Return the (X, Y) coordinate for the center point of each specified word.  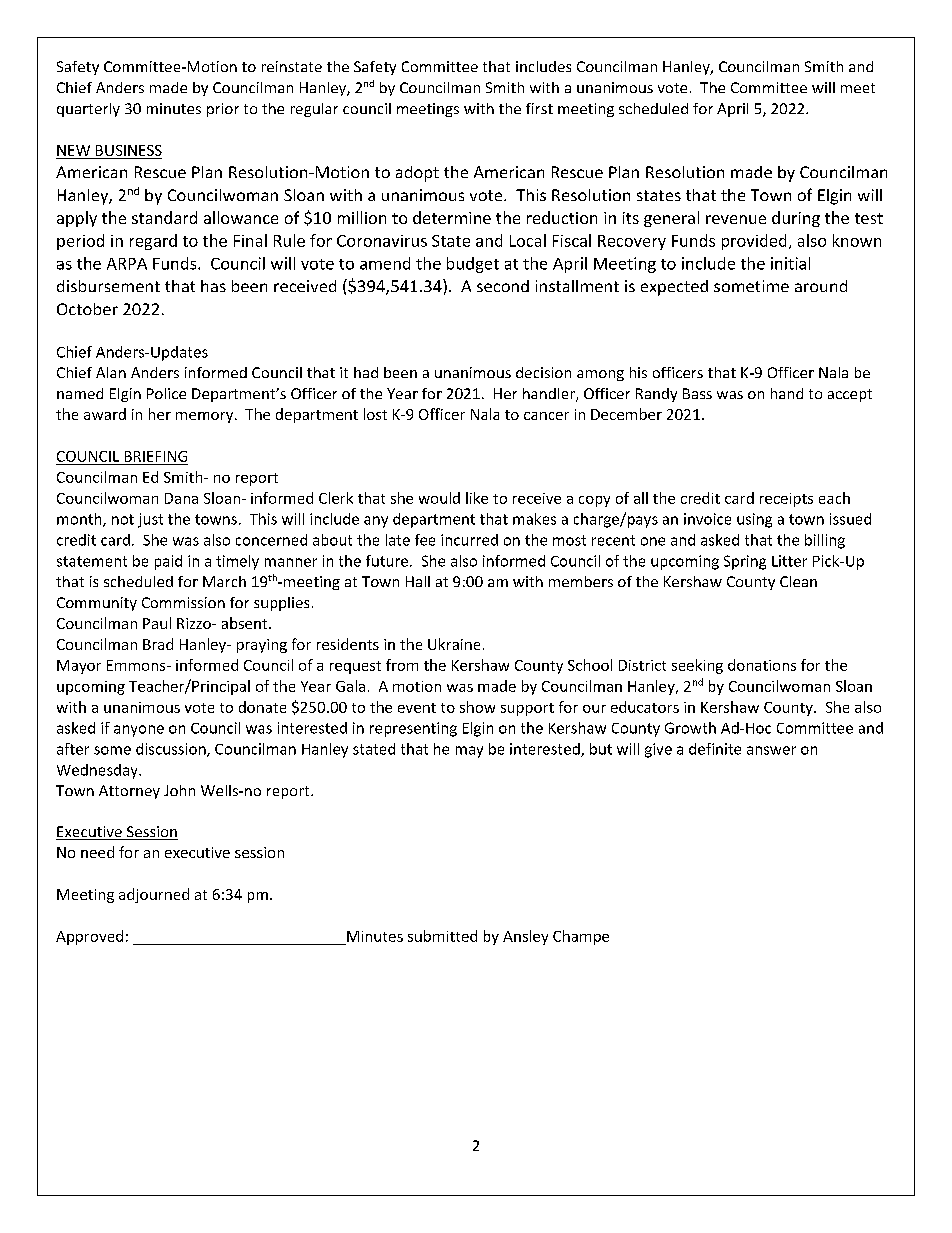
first (539, 108)
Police (166, 393)
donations (762, 665)
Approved (89, 937)
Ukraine (454, 644)
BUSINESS (129, 150)
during (796, 219)
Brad (158, 644)
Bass (697, 393)
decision (543, 372)
